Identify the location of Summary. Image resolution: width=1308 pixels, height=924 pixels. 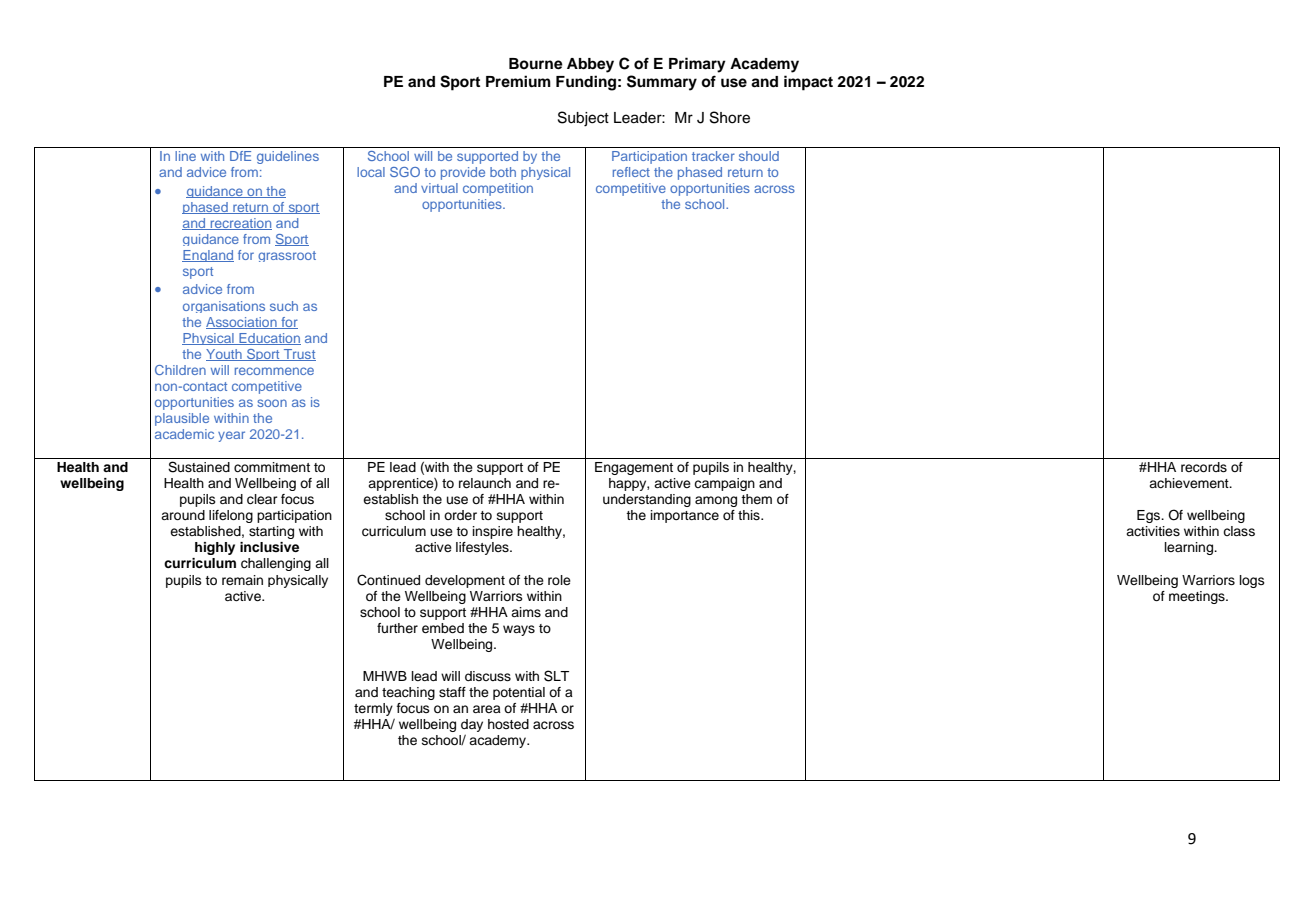
(662, 83).
